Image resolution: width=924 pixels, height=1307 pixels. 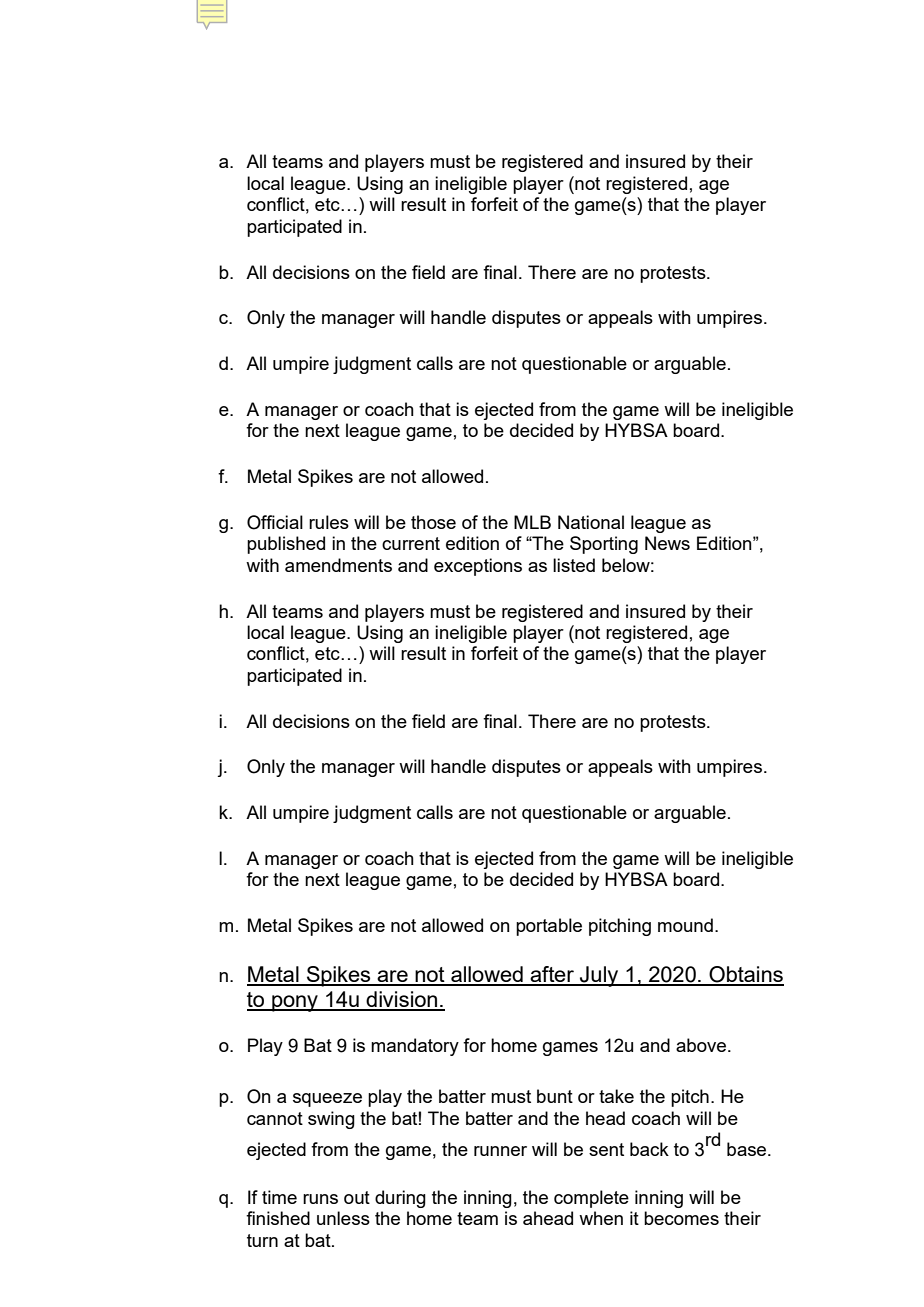 What do you see at coordinates (685, 925) in the screenshot?
I see `mound` at bounding box center [685, 925].
